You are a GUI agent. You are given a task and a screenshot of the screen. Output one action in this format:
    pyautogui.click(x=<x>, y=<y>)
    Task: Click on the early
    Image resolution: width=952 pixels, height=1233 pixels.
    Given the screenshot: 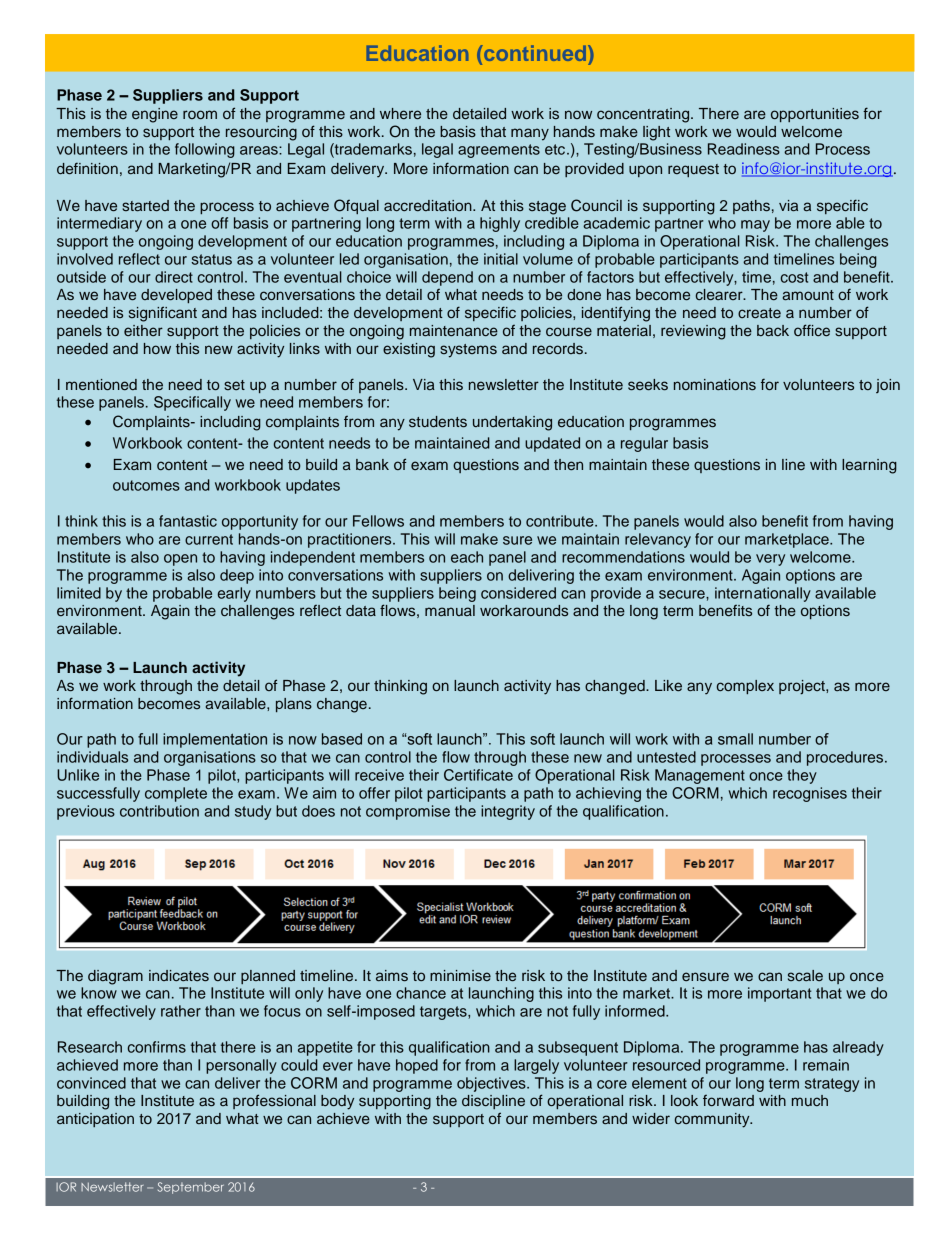 What is the action you would take?
    pyautogui.click(x=234, y=594)
